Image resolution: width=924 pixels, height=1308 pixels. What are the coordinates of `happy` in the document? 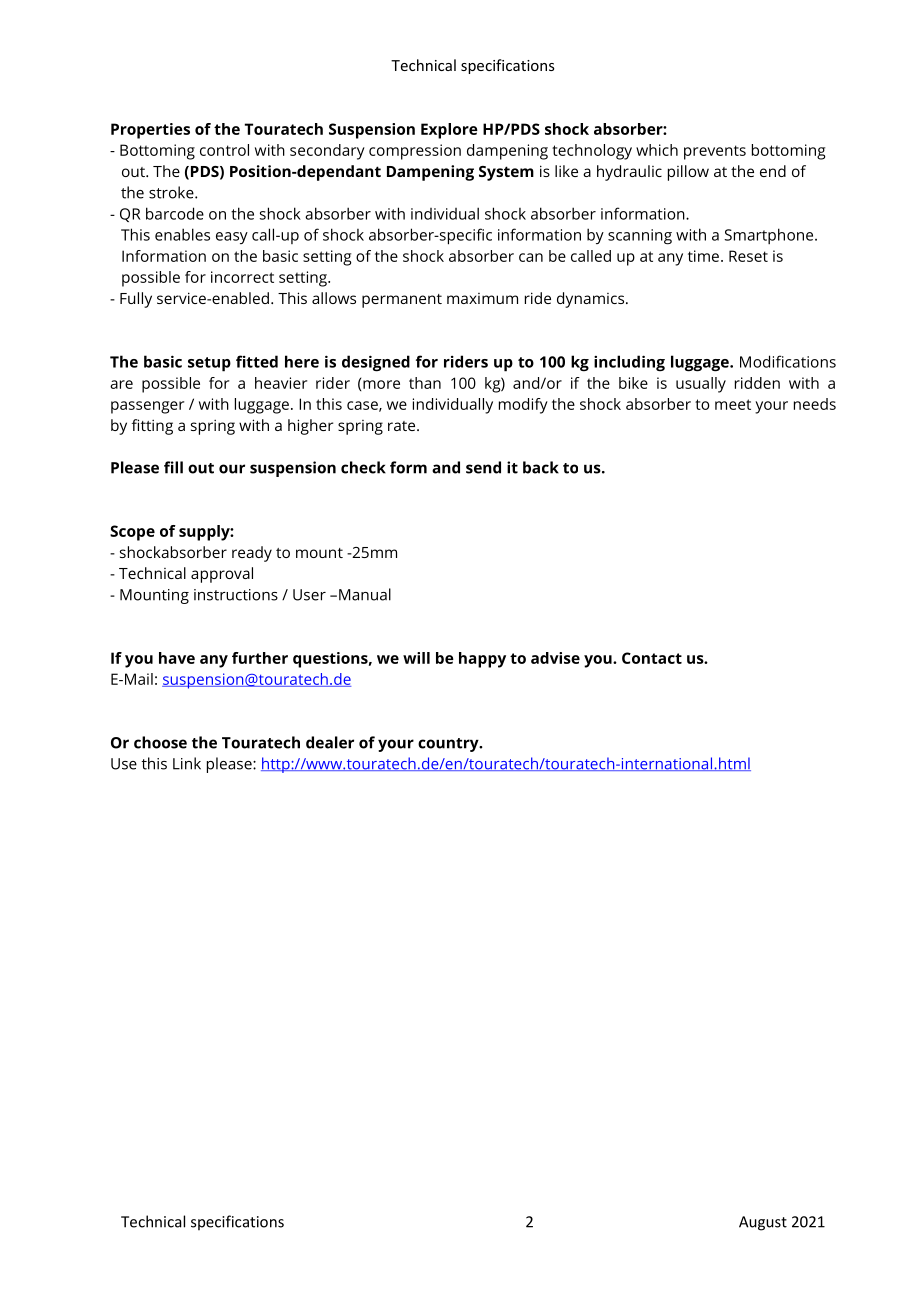 It's located at (482, 660).
